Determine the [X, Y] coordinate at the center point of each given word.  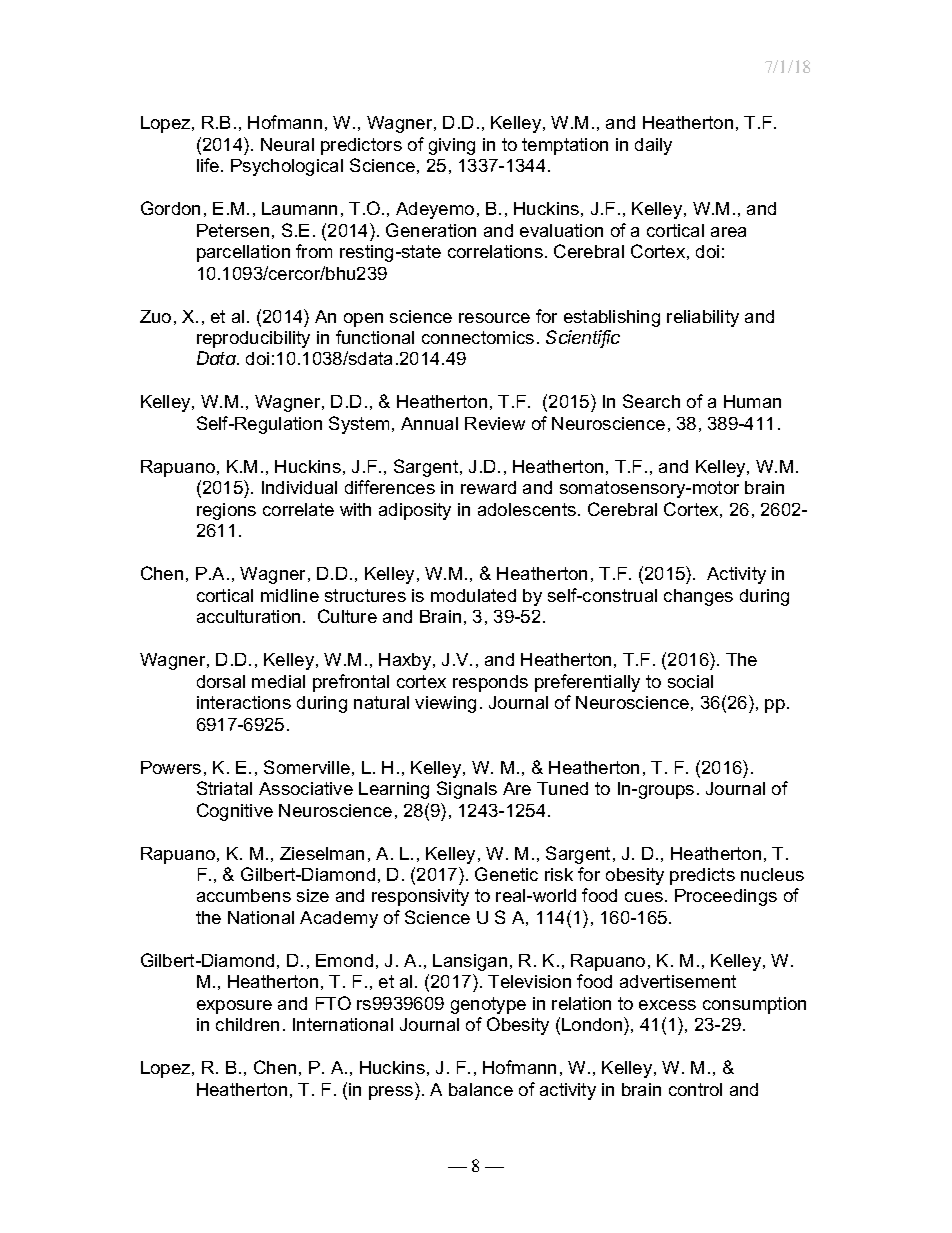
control [695, 1089]
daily [653, 146]
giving [452, 146]
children [247, 1024]
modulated [473, 595]
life [209, 165]
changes [698, 597]
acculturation [248, 616]
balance [481, 1089]
